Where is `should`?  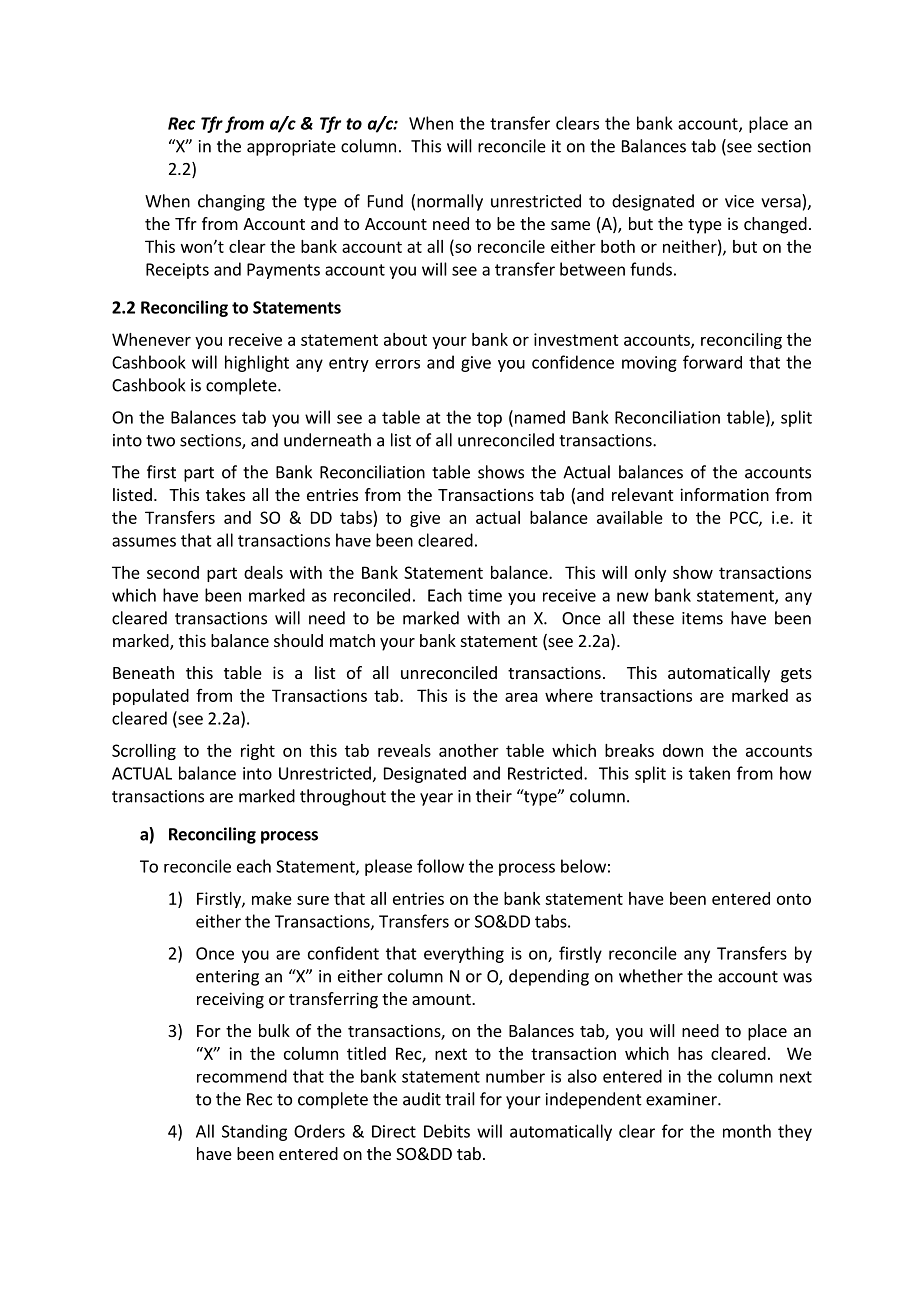 should is located at coordinates (298, 640).
